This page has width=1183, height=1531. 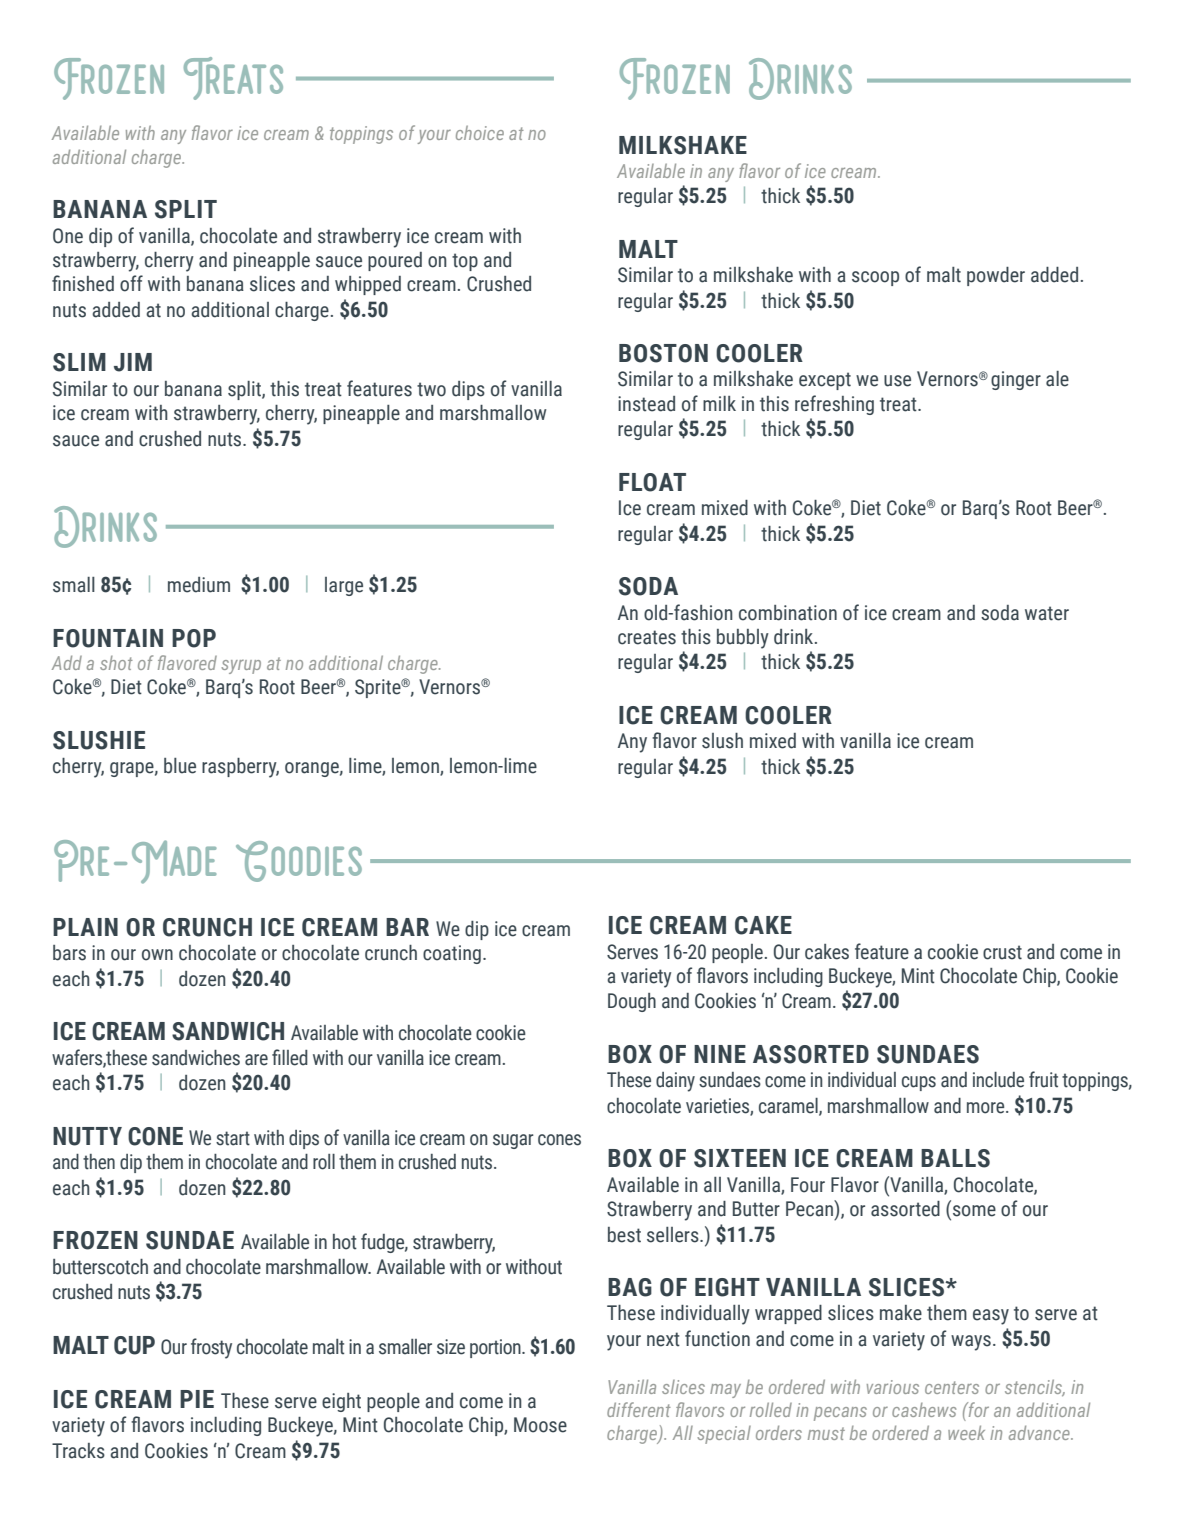 I want to click on powder, so click(x=996, y=276).
